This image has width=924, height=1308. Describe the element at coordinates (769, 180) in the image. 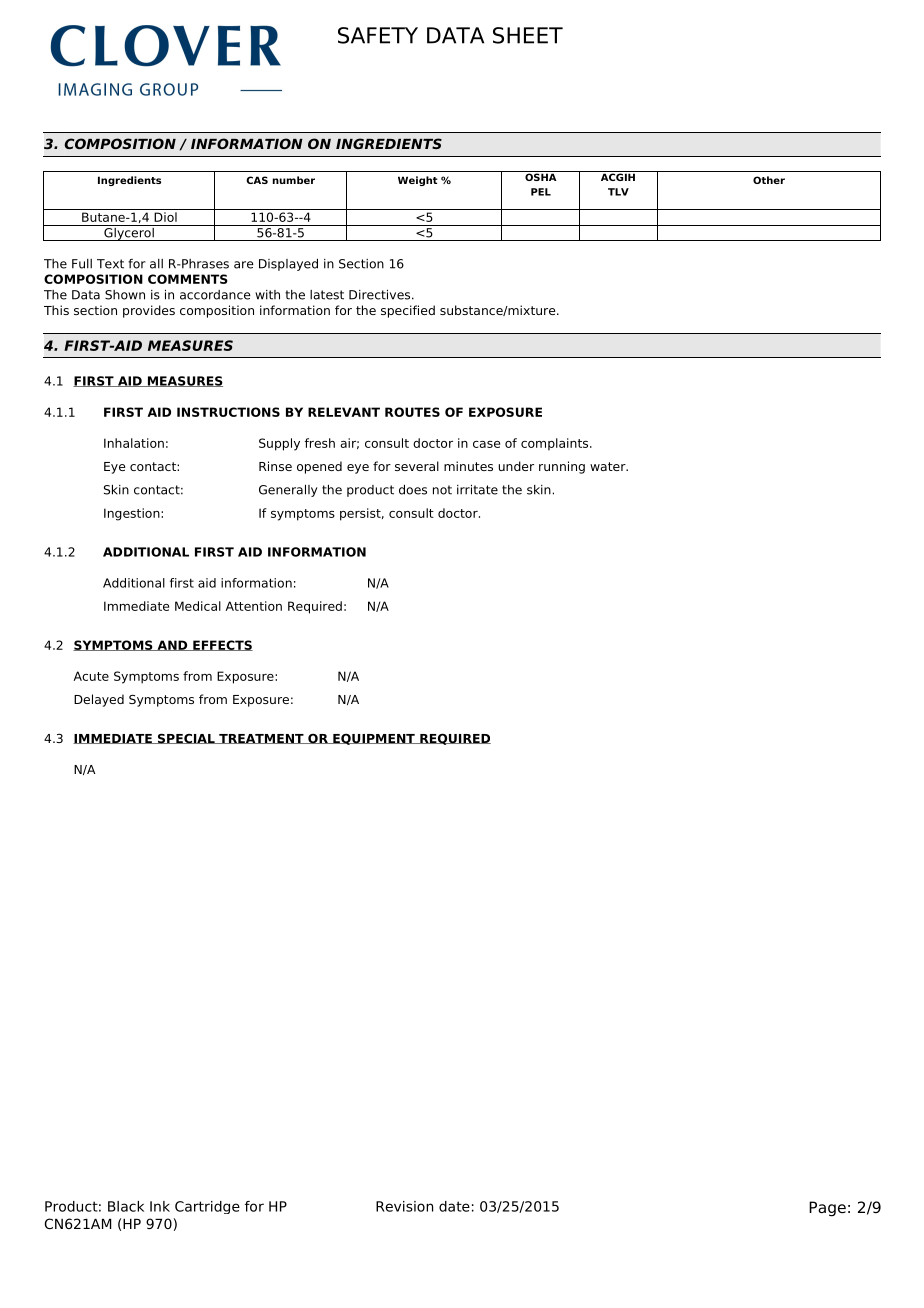

I see `Other` at that location.
